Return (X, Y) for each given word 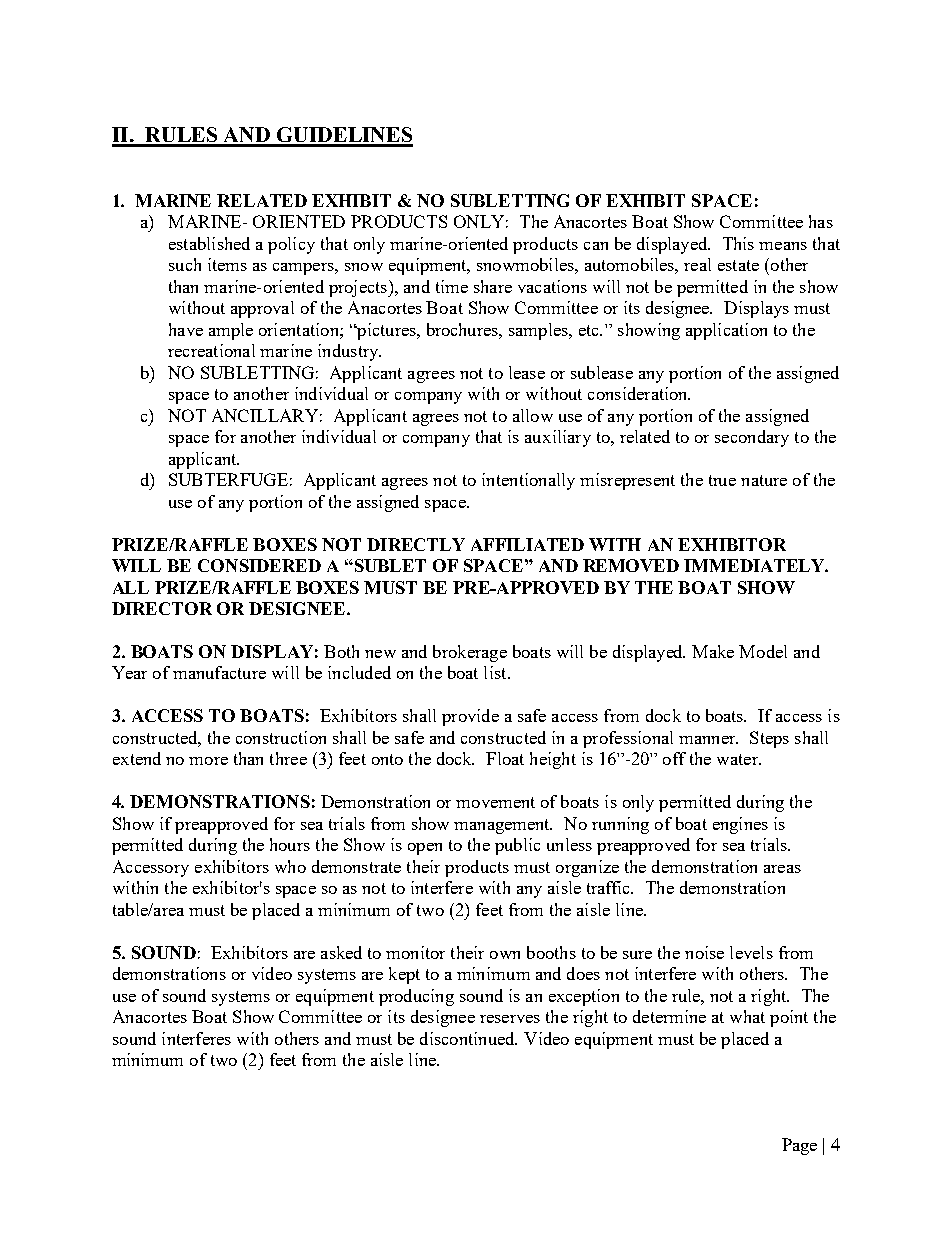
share (493, 286)
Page (799, 1146)
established (209, 243)
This (738, 243)
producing (416, 997)
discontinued (468, 1038)
